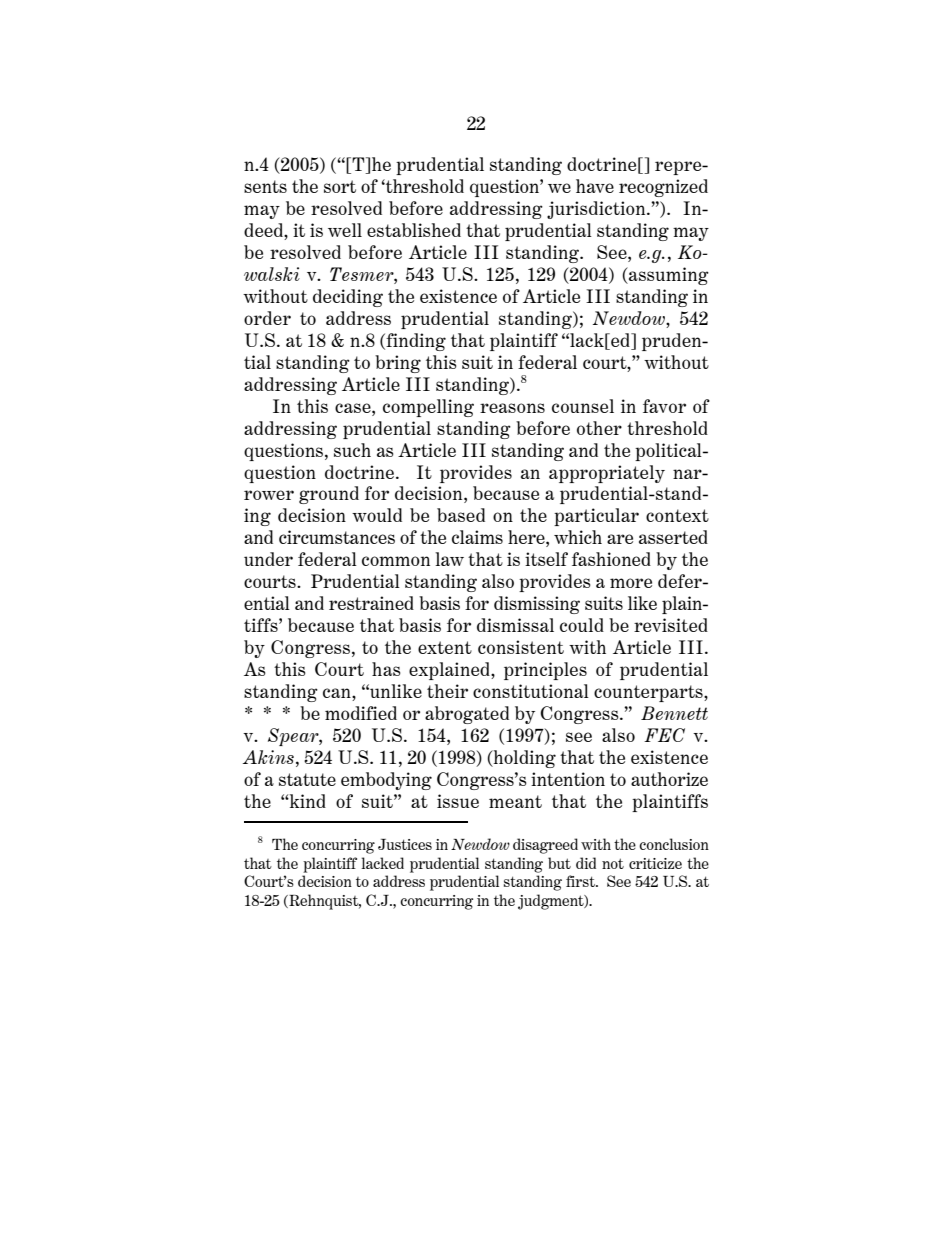 Image resolution: width=952 pixels, height=1233 pixels. Describe the element at coordinates (599, 428) in the document. I see `other` at that location.
